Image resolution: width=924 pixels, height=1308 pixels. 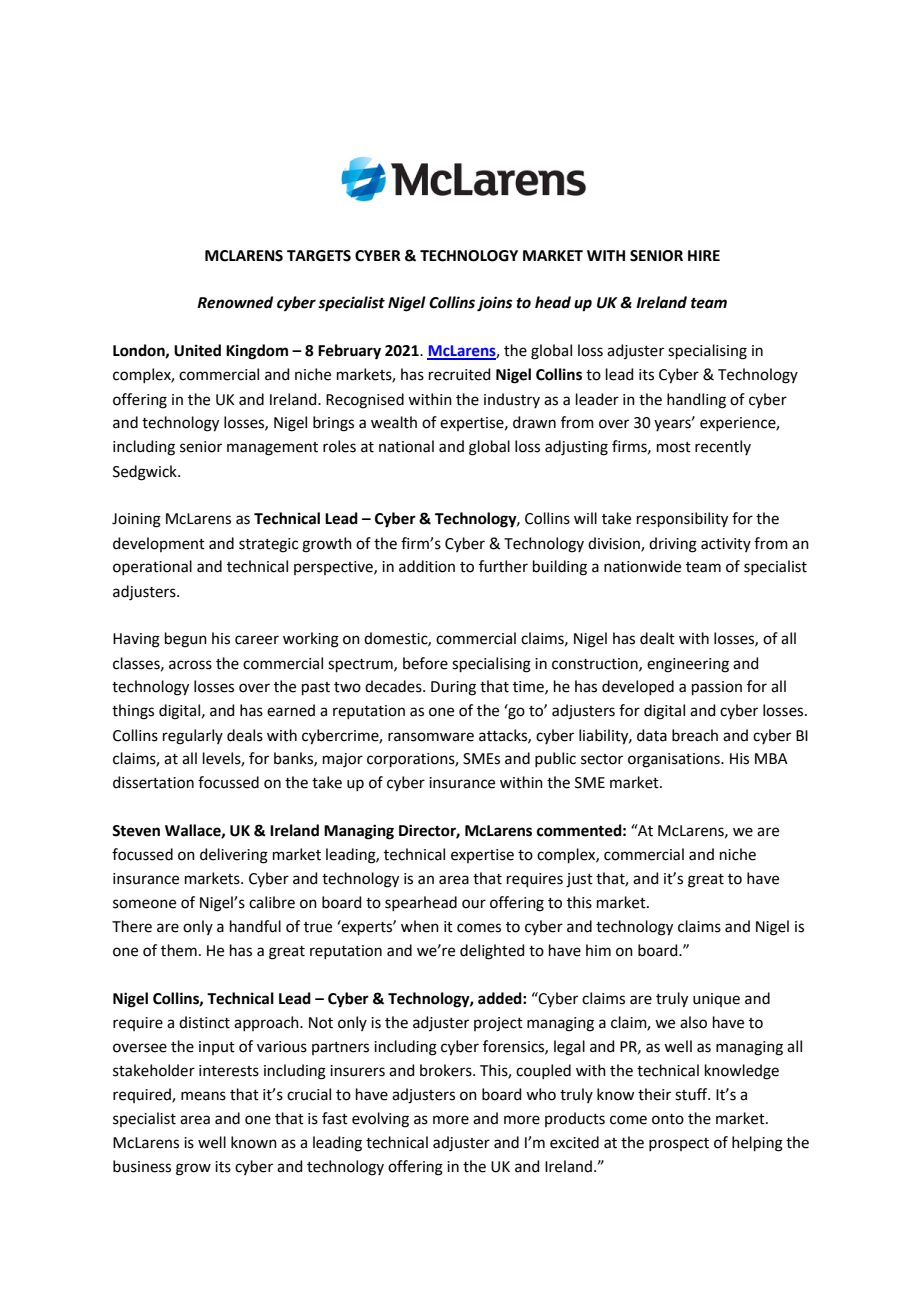 What do you see at coordinates (235, 302) in the document?
I see `Renowned` at bounding box center [235, 302].
